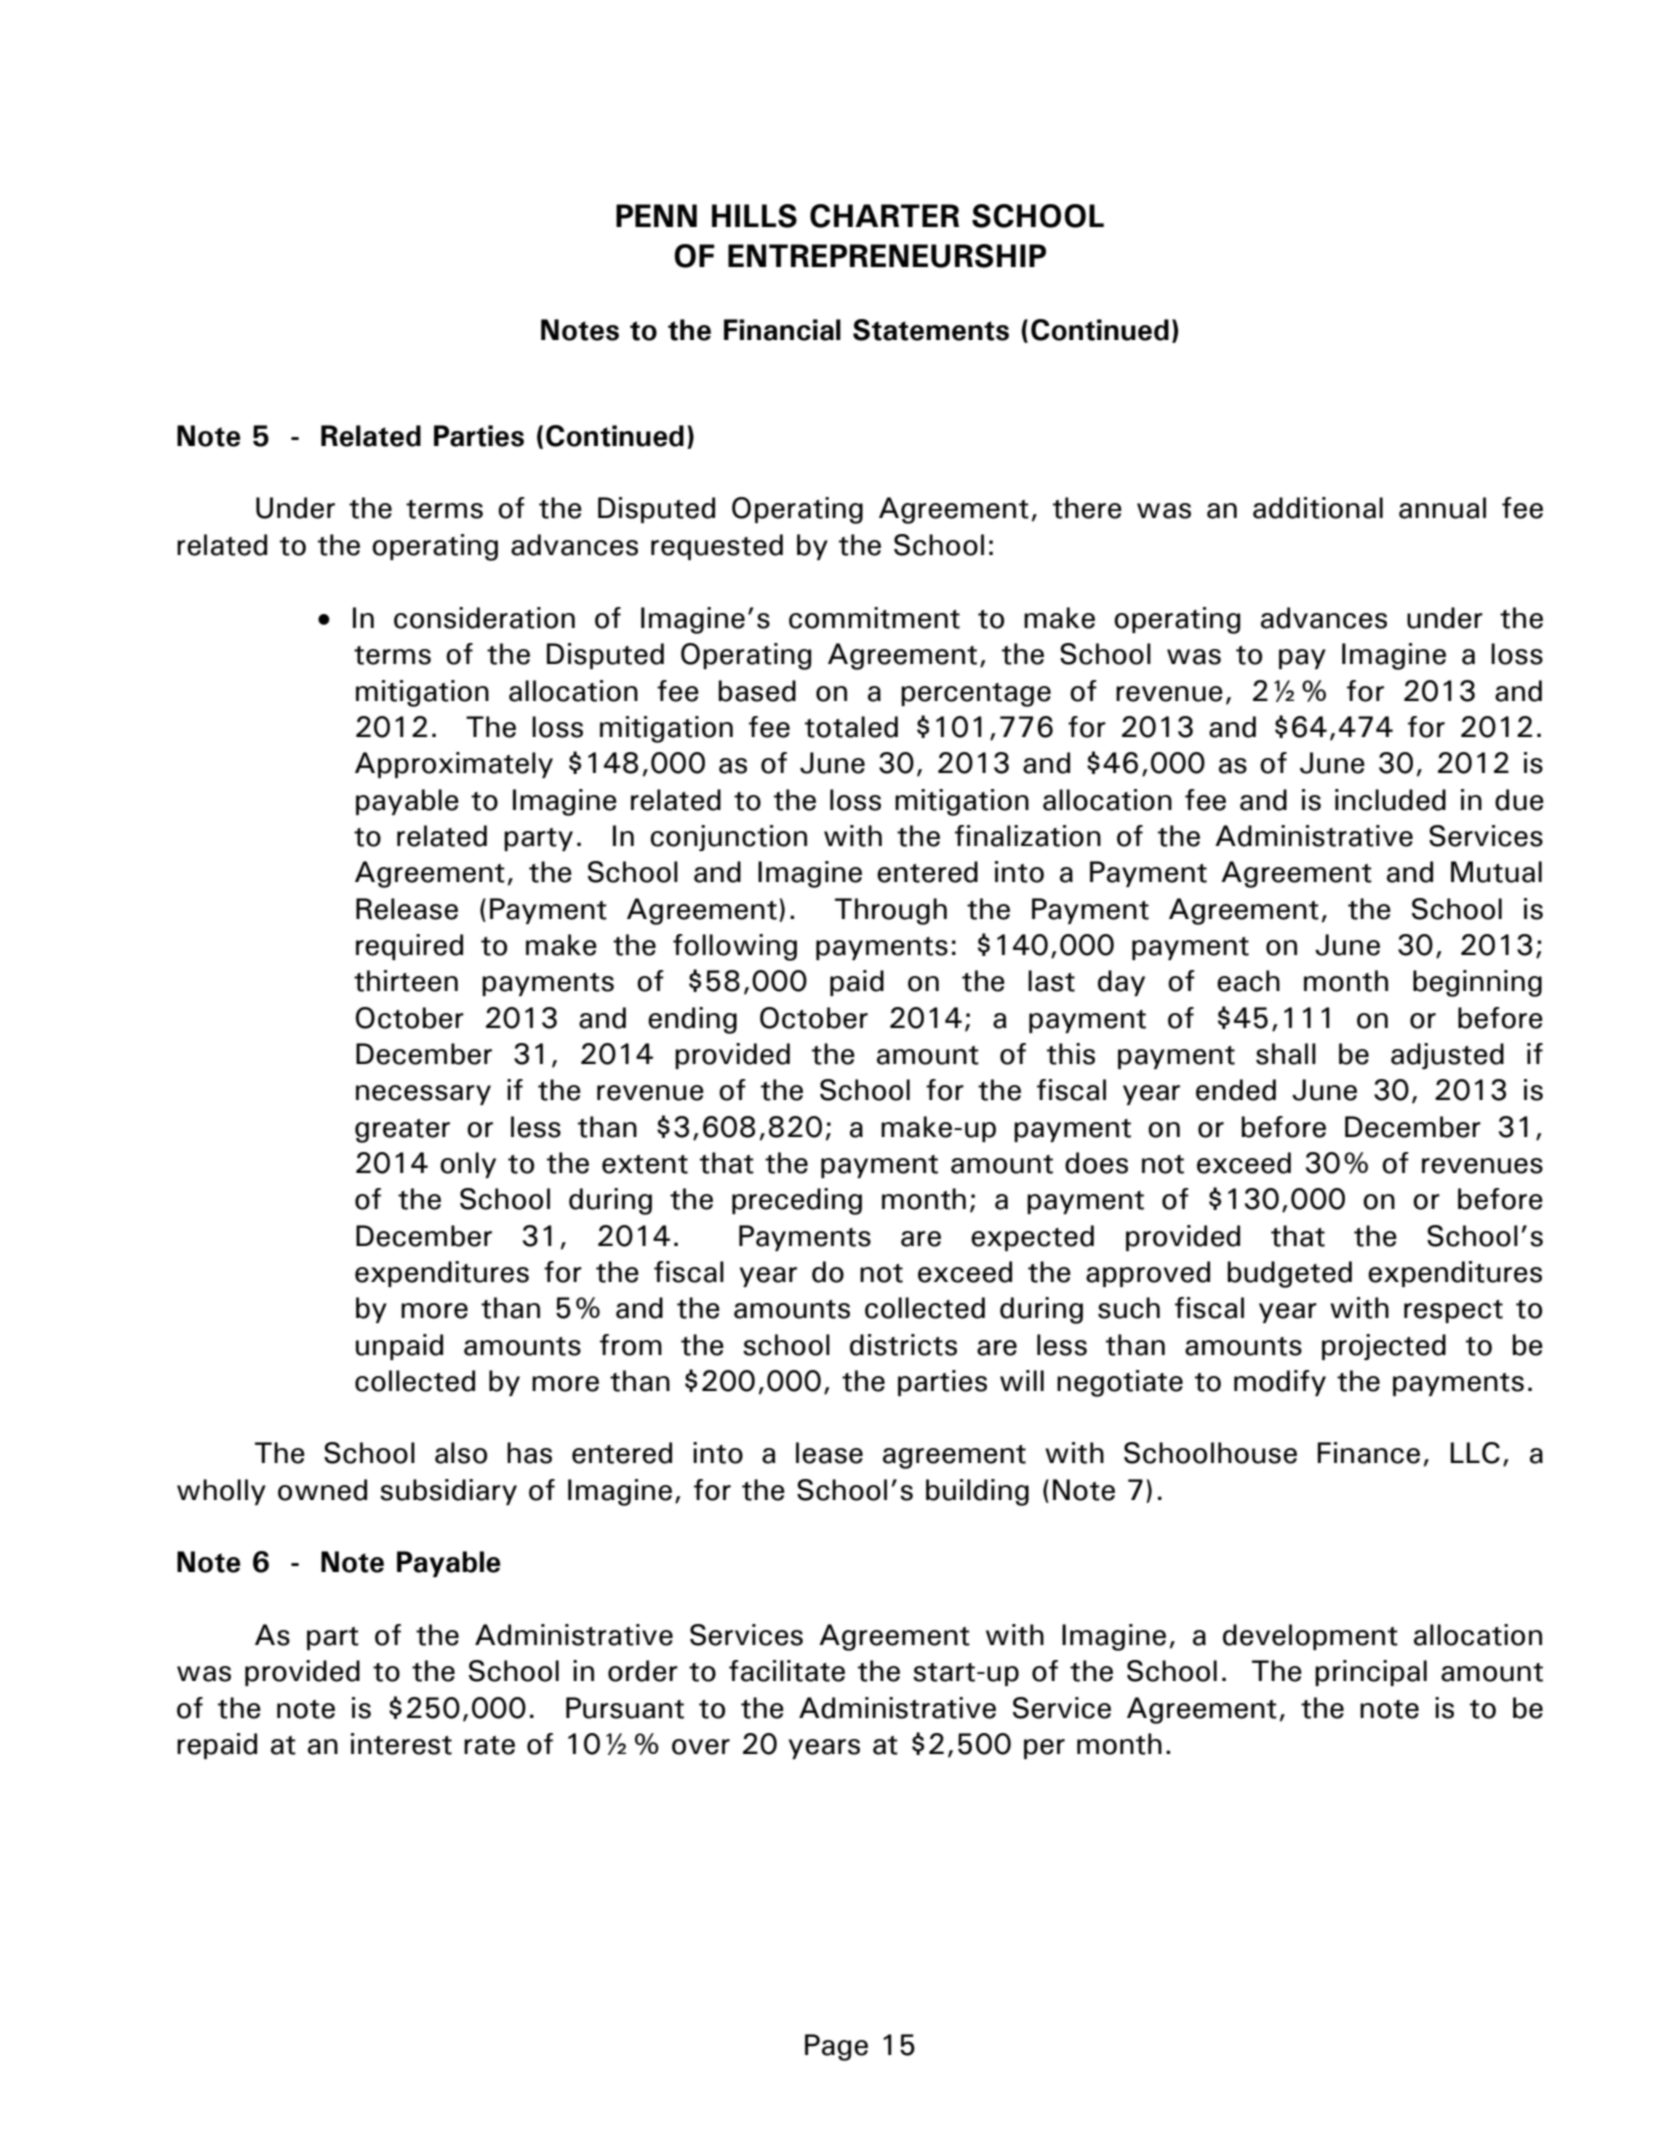  I want to click on principal, so click(1371, 1673).
